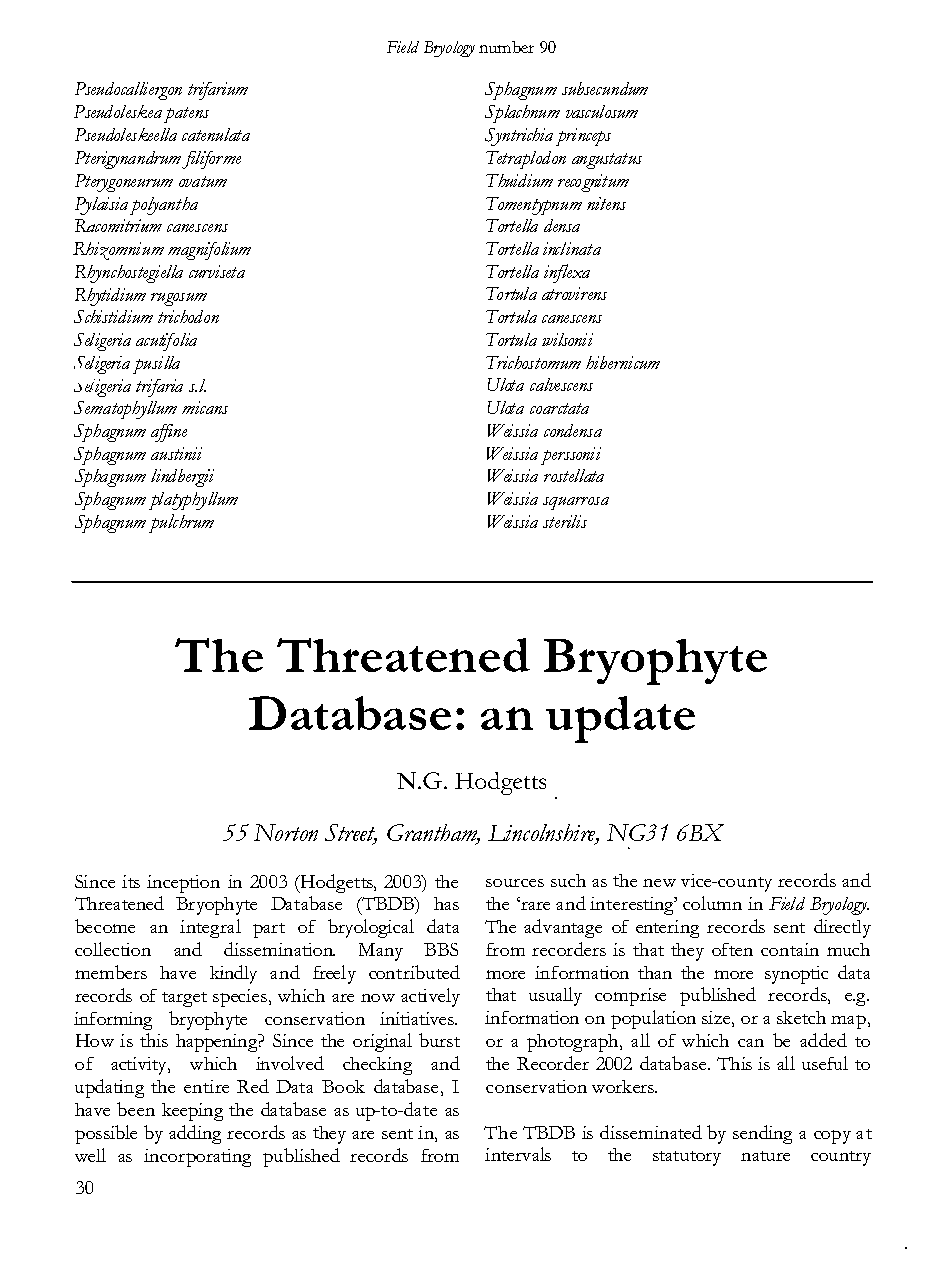  What do you see at coordinates (712, 903) in the screenshot?
I see `column` at bounding box center [712, 903].
